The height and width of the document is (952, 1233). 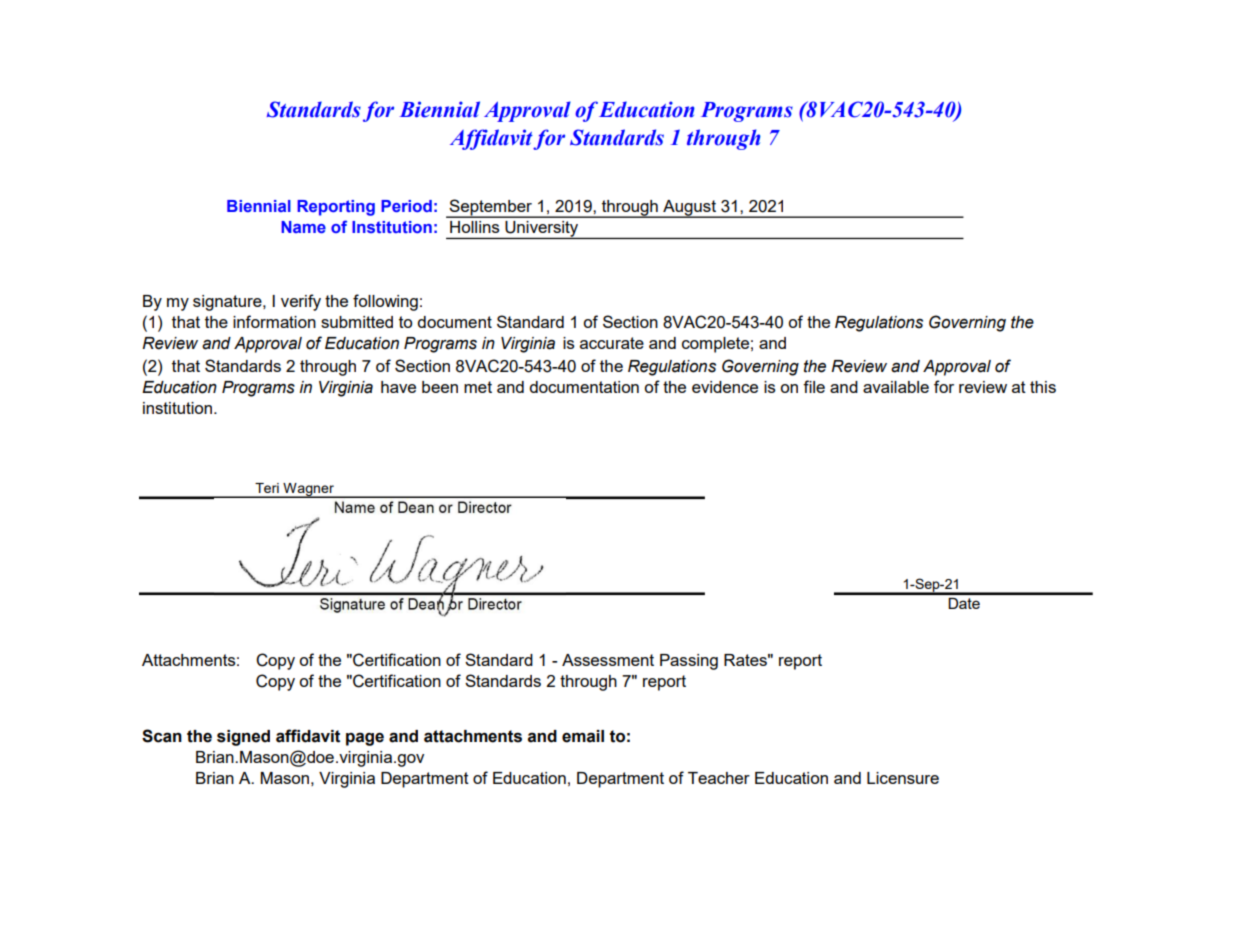 I want to click on information, so click(x=274, y=321).
